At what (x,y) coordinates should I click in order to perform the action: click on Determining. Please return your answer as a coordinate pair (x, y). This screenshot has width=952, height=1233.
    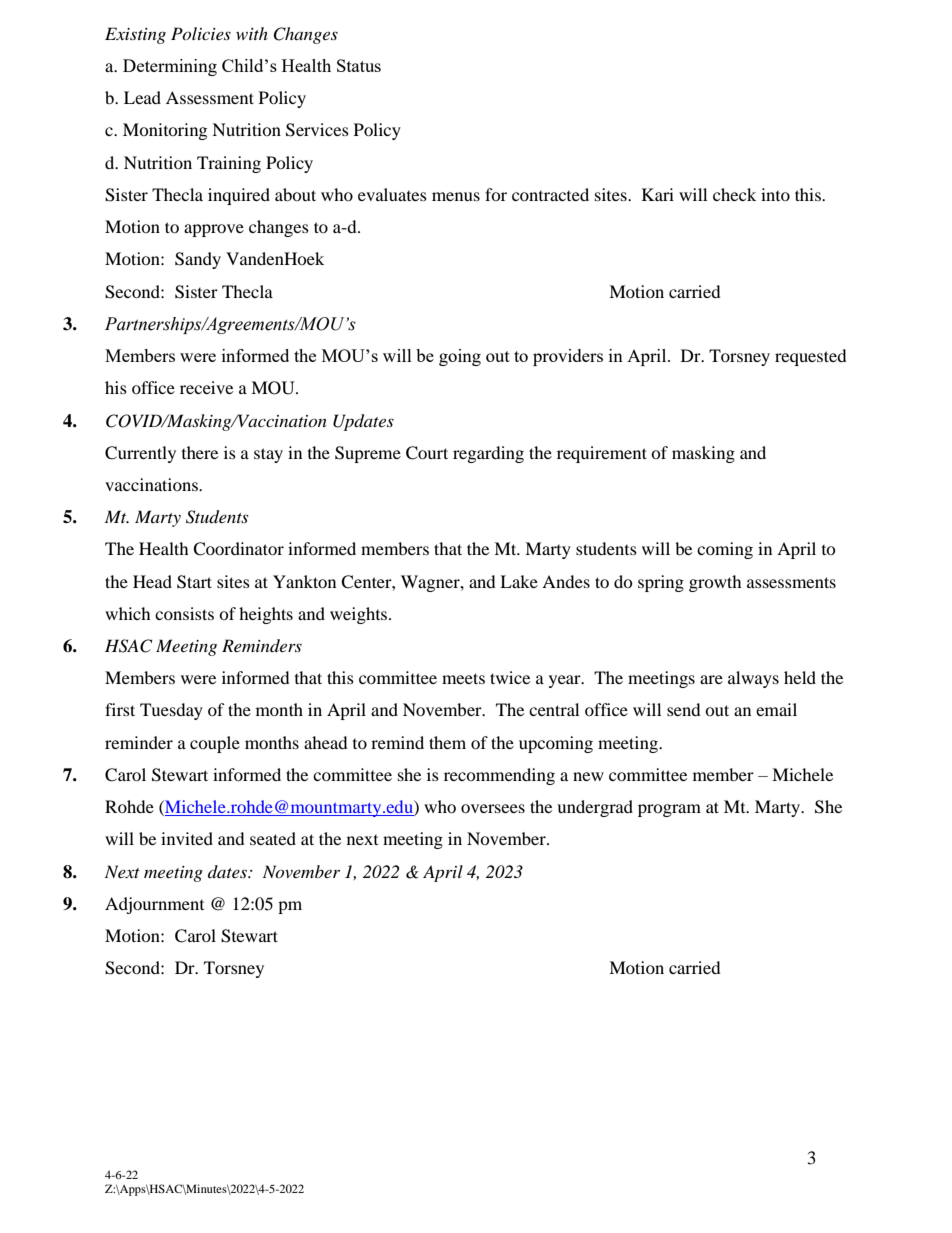
    Looking at the image, I should click on (170, 67).
